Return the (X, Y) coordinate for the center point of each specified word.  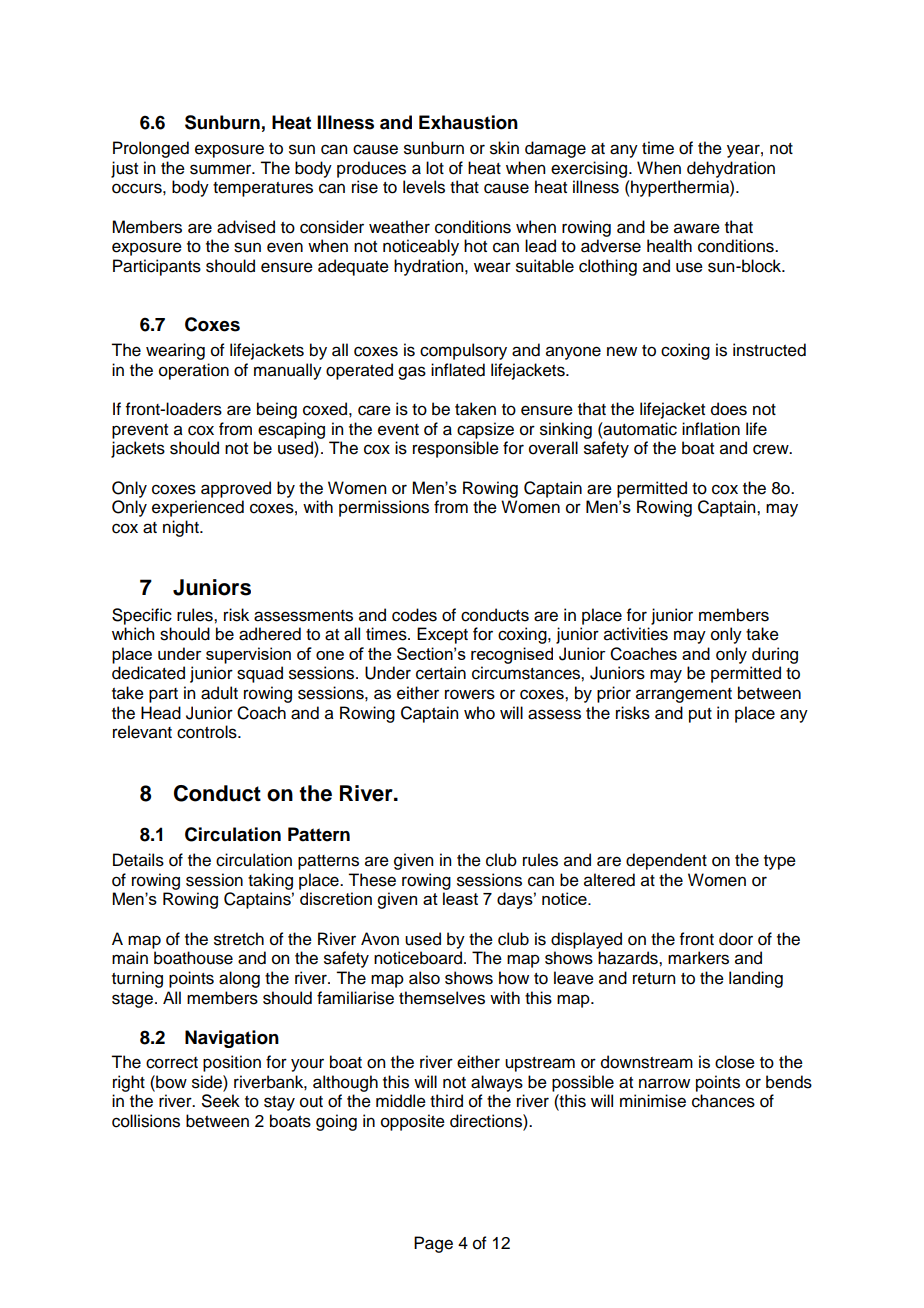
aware (697, 228)
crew (772, 449)
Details (138, 860)
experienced (198, 508)
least (460, 898)
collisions (146, 1121)
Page (433, 1244)
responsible (456, 449)
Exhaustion (468, 122)
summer (222, 169)
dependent (666, 861)
